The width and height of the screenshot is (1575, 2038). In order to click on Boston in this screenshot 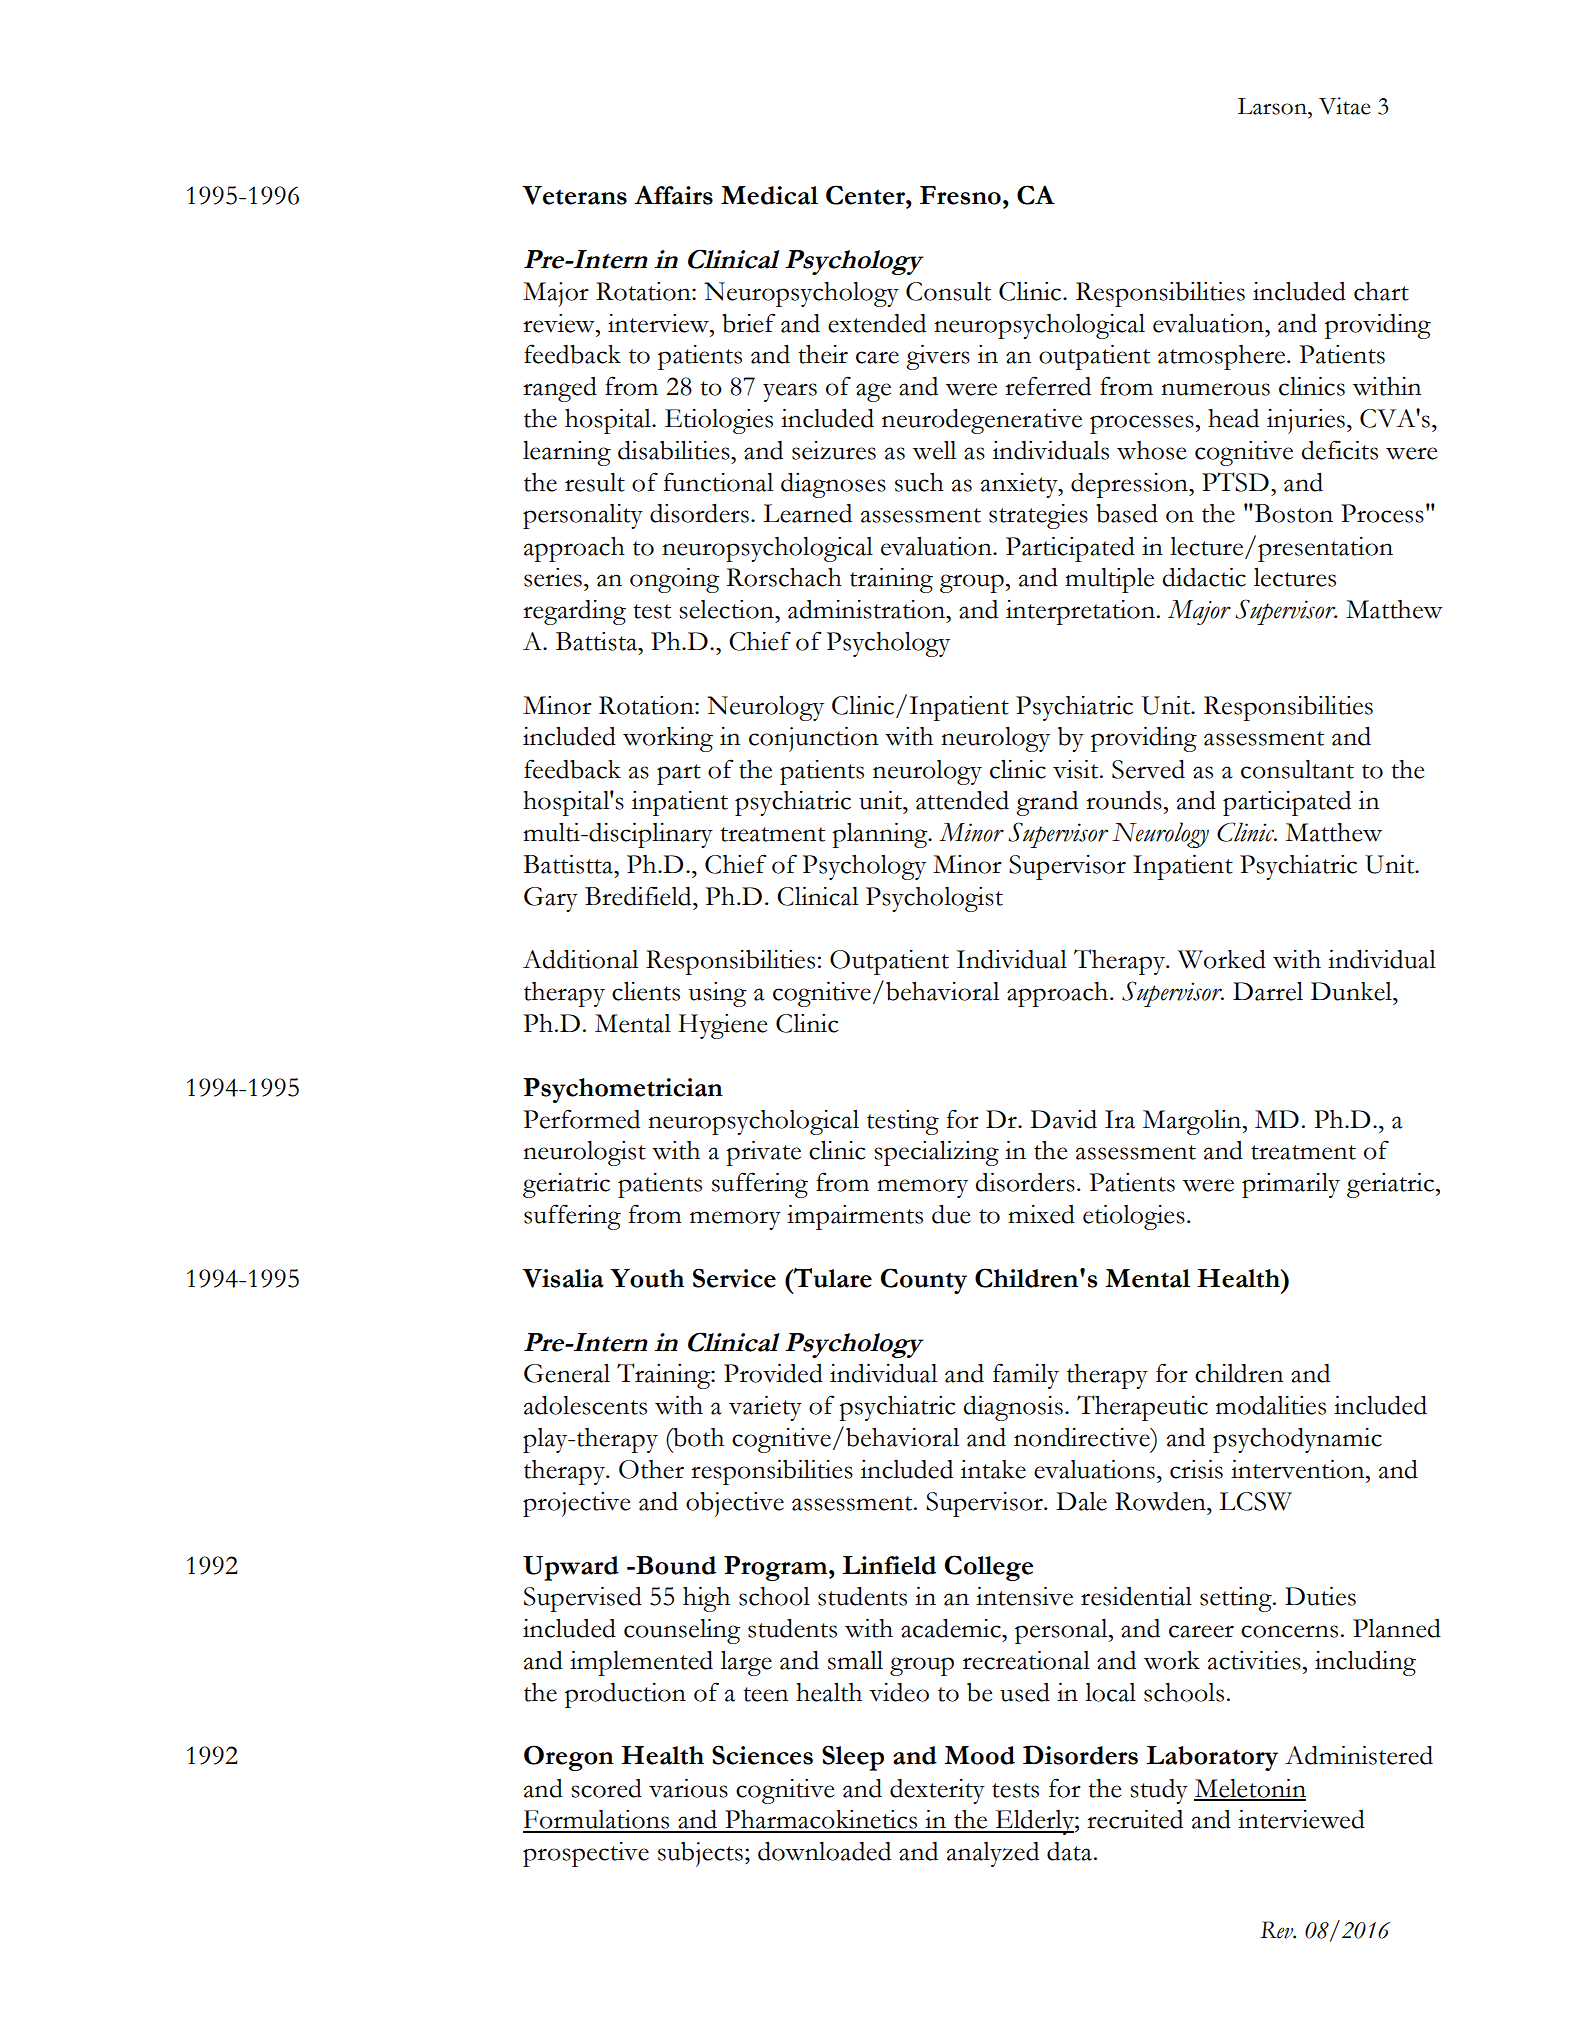, I will do `click(1292, 513)`.
